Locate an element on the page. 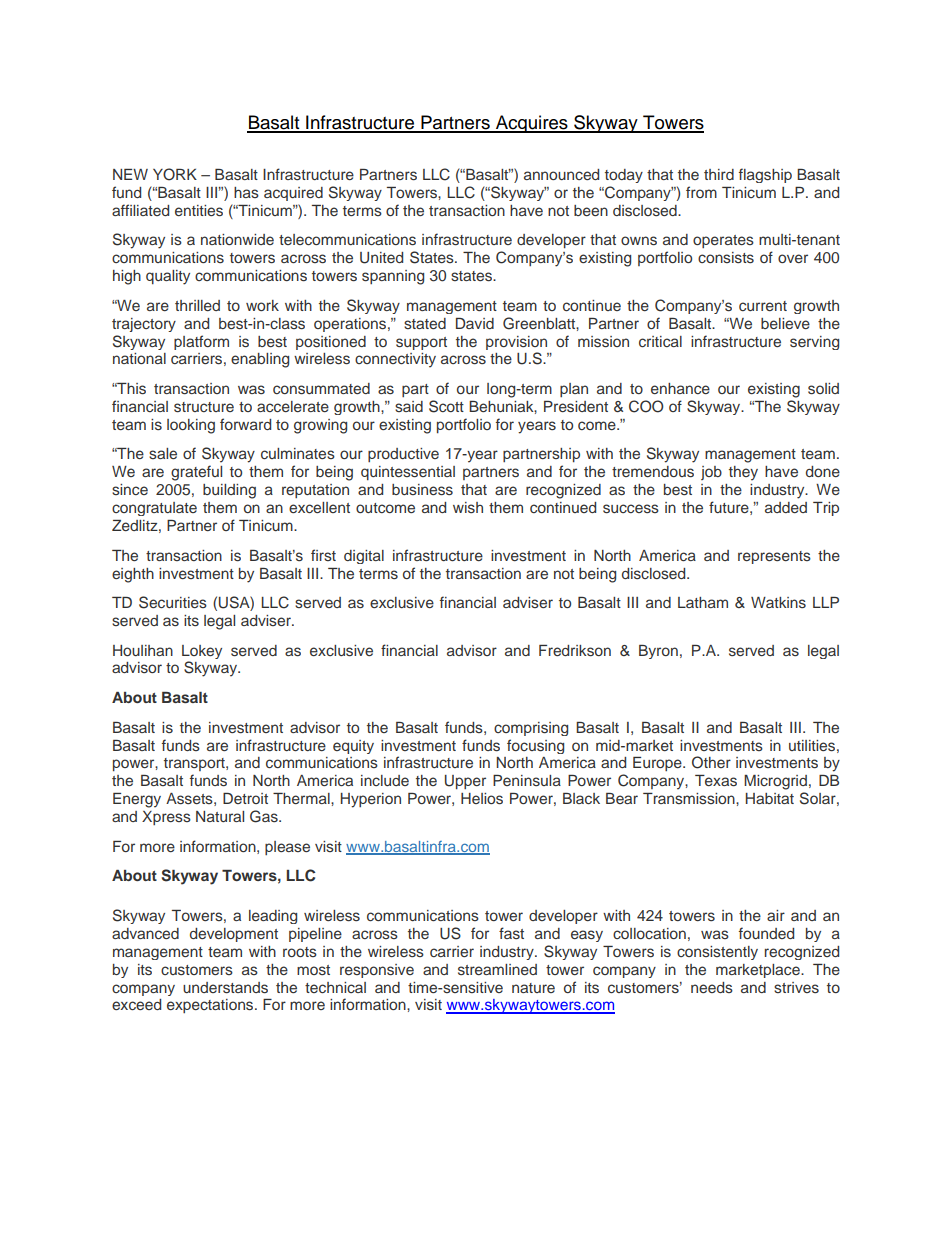  Scott is located at coordinates (446, 406).
